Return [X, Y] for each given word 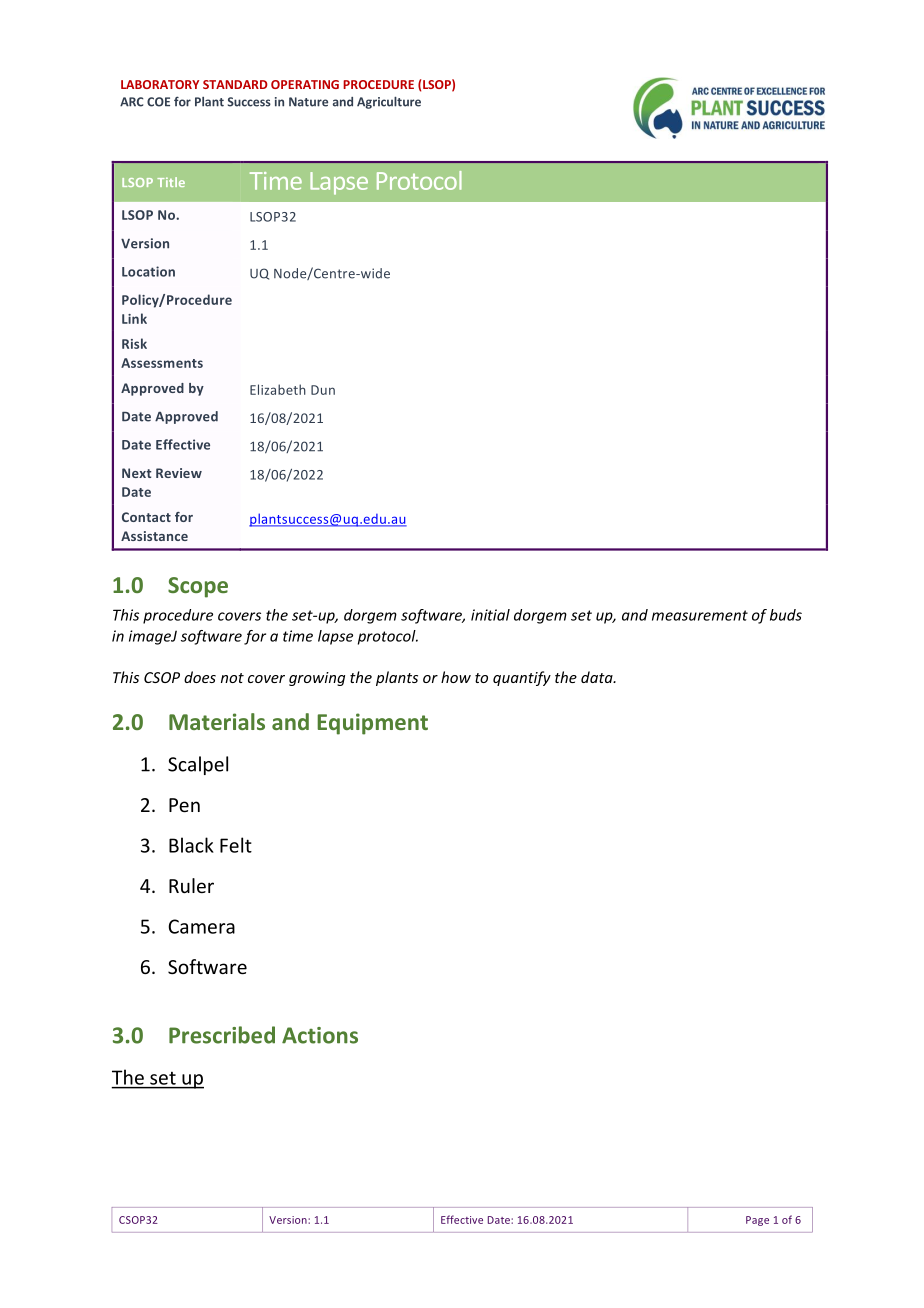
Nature [308, 102]
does [200, 677]
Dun [323, 390]
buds [786, 615]
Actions [320, 1035]
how [456, 677]
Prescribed [222, 1035]
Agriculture [389, 103]
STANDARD [235, 84]
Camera [201, 926]
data [598, 677]
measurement [700, 615]
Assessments [162, 363]
